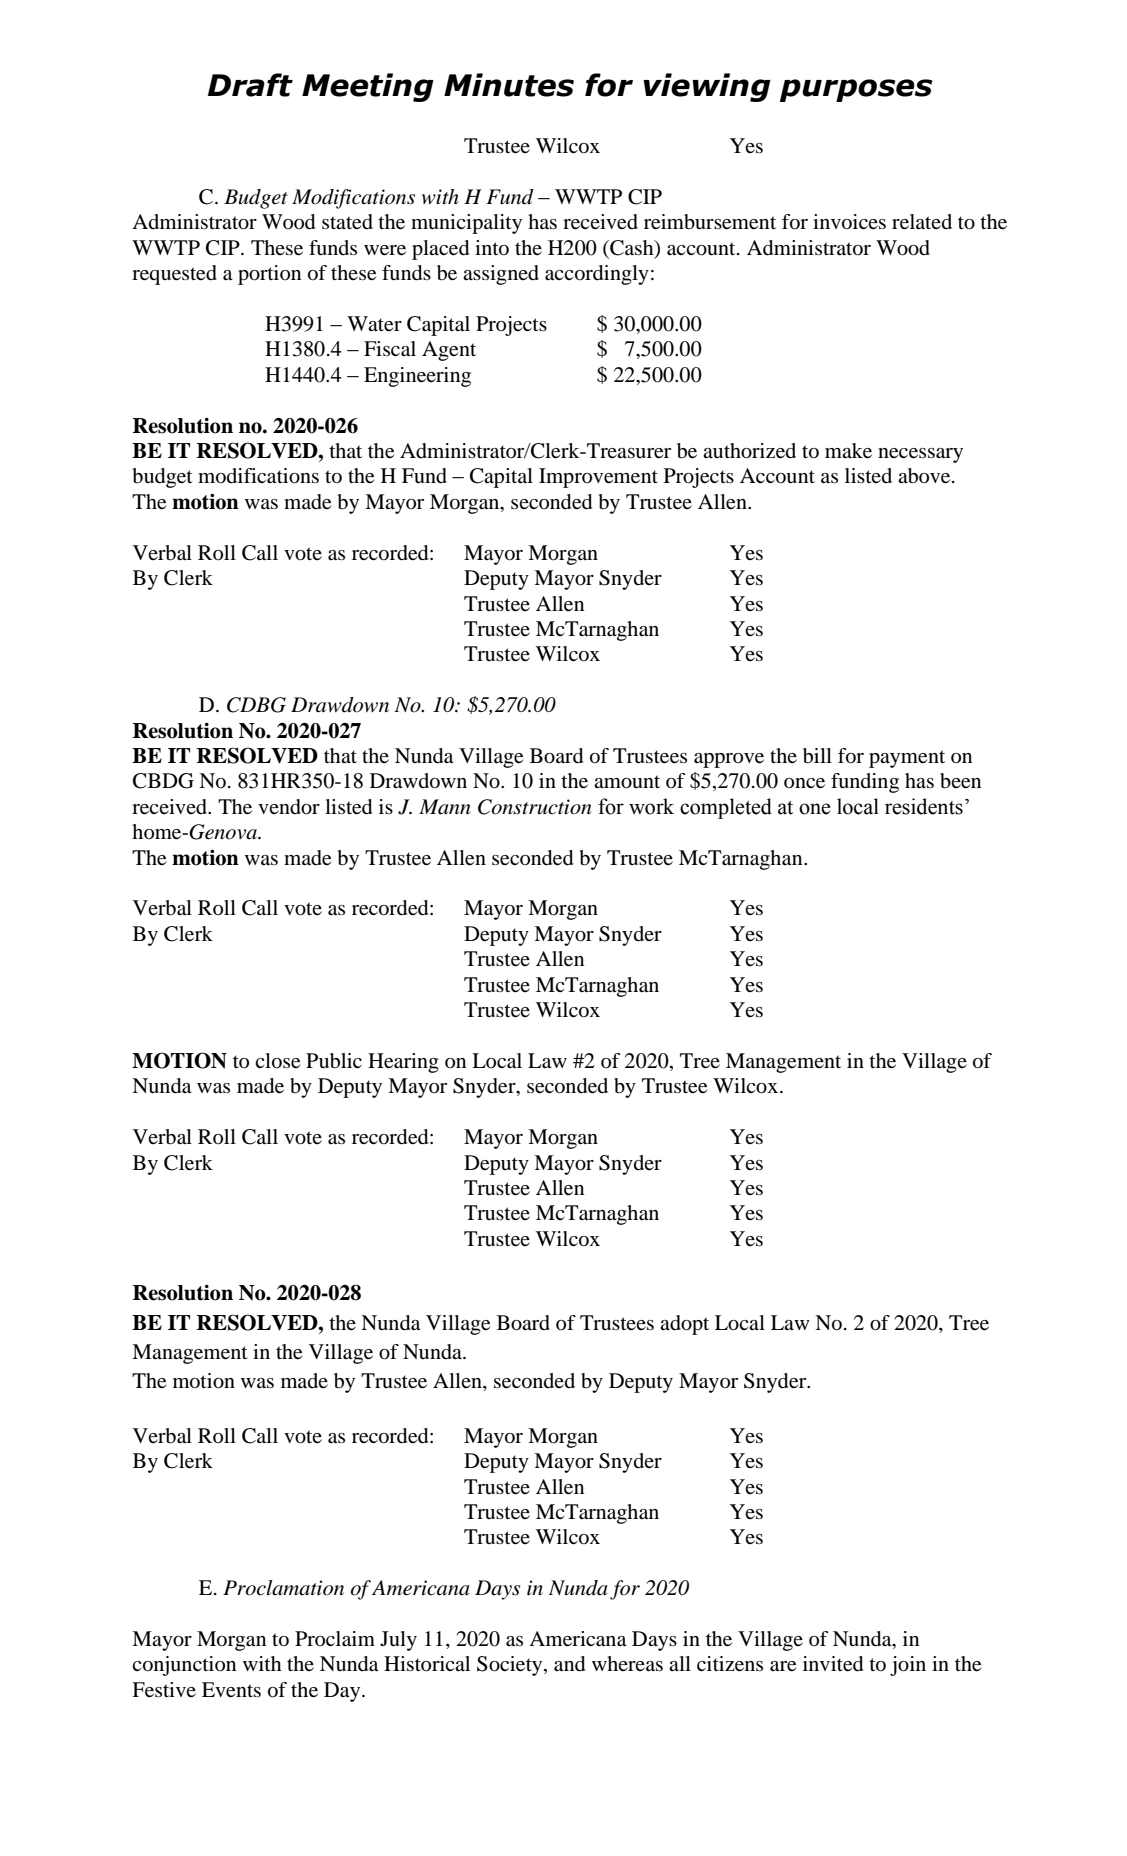 The image size is (1127, 1856). Describe the element at coordinates (815, 809) in the screenshot. I see `one` at that location.
